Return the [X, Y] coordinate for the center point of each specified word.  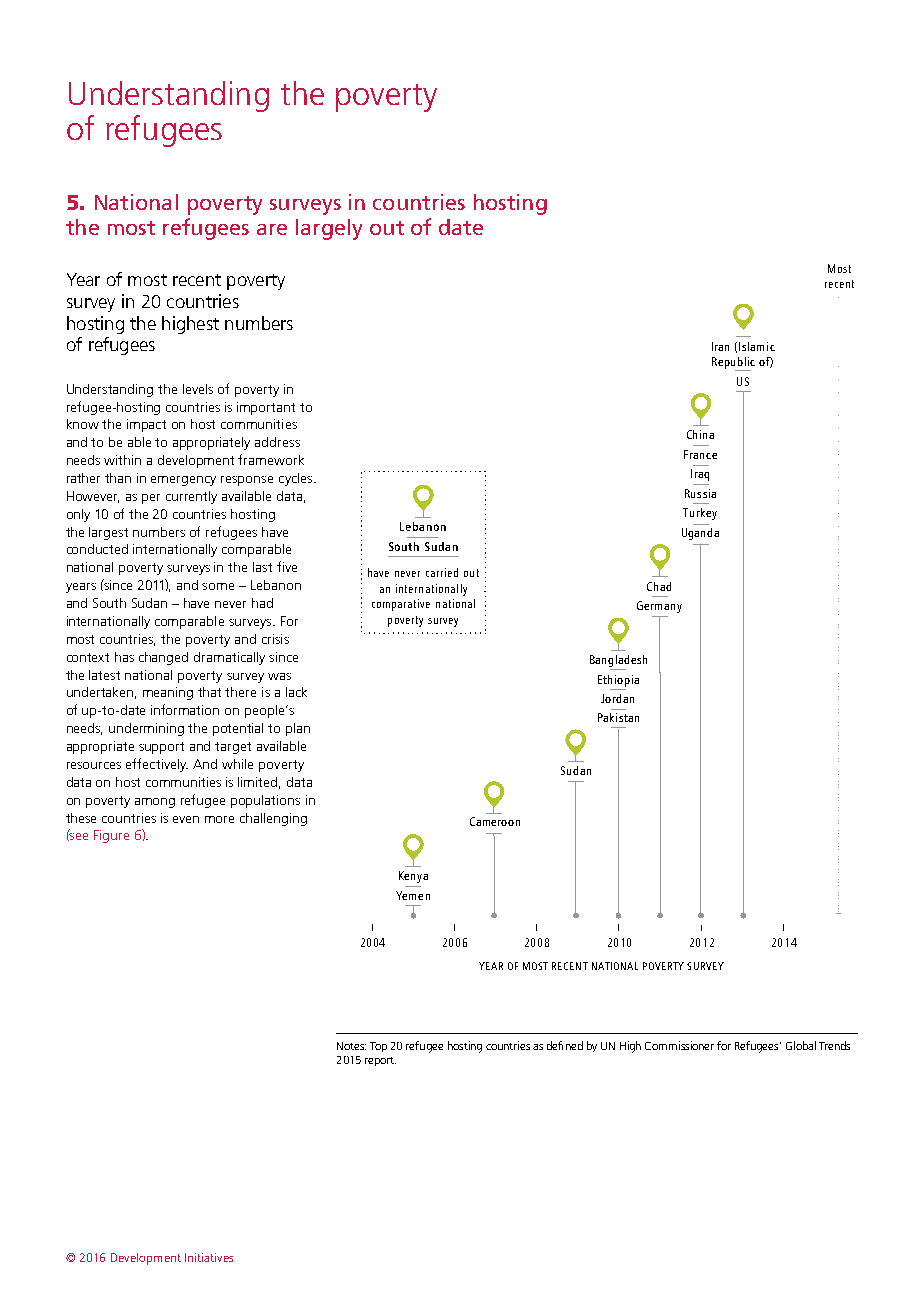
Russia [700, 493]
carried [442, 572]
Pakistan [618, 717]
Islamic [757, 346]
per [151, 499]
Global [801, 1045]
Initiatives [209, 1257]
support [161, 748]
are [272, 229]
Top [378, 1047]
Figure [111, 836]
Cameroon [495, 821]
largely [329, 229]
